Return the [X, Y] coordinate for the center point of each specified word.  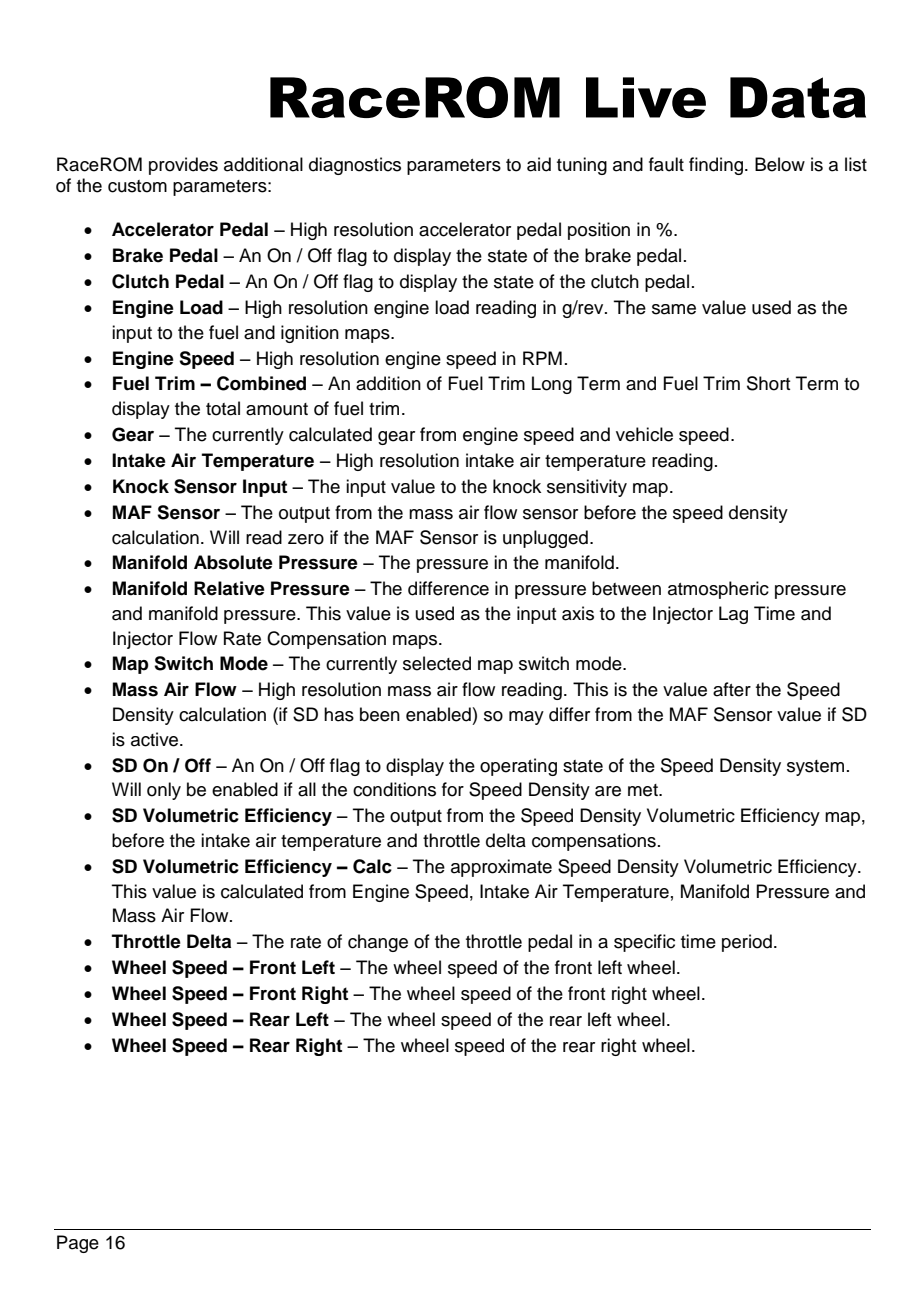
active [156, 739]
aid [539, 164]
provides [183, 166]
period [747, 943]
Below [780, 164]
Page [78, 1244]
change [378, 943]
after [732, 689]
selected [437, 663]
